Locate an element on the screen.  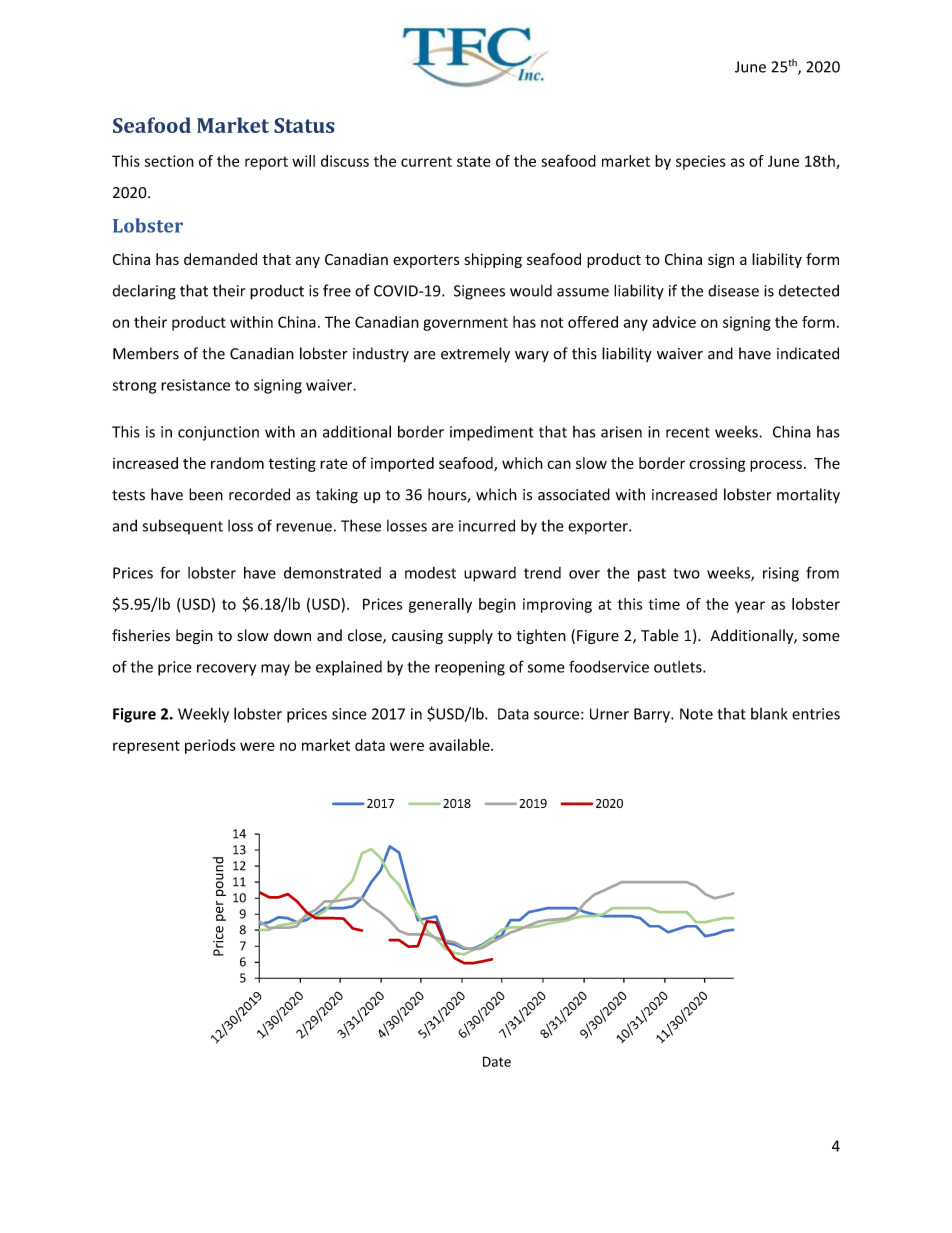
available is located at coordinates (460, 745).
